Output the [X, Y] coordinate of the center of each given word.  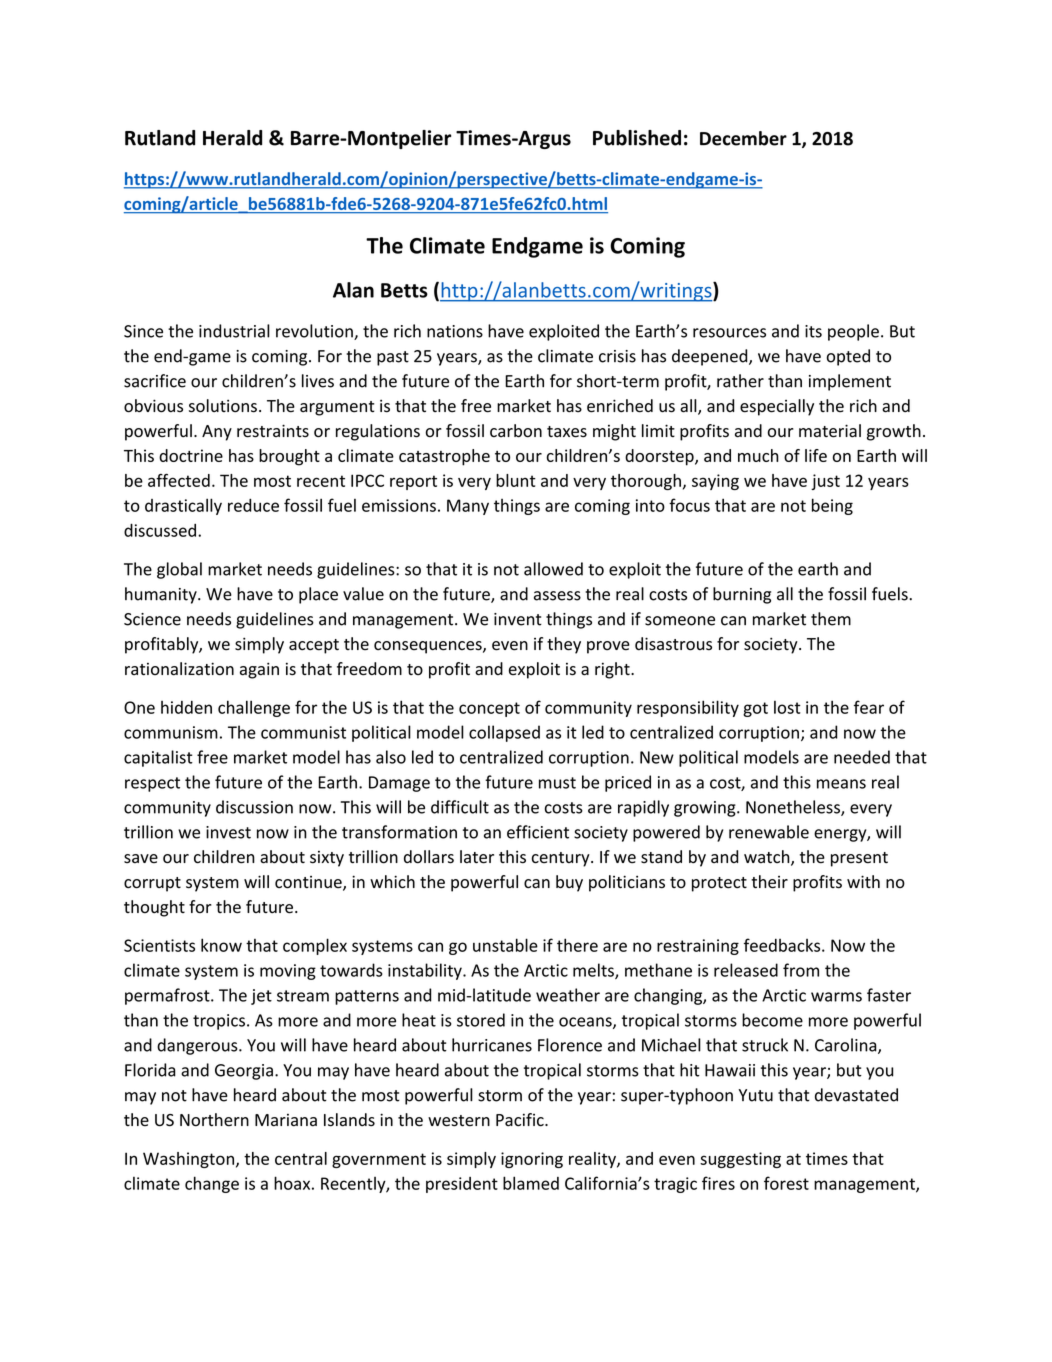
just [825, 482]
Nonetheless [794, 808]
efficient [538, 832]
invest [228, 832]
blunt [516, 480]
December [743, 138]
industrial [234, 331]
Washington [188, 1160]
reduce [253, 505]
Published [637, 138]
